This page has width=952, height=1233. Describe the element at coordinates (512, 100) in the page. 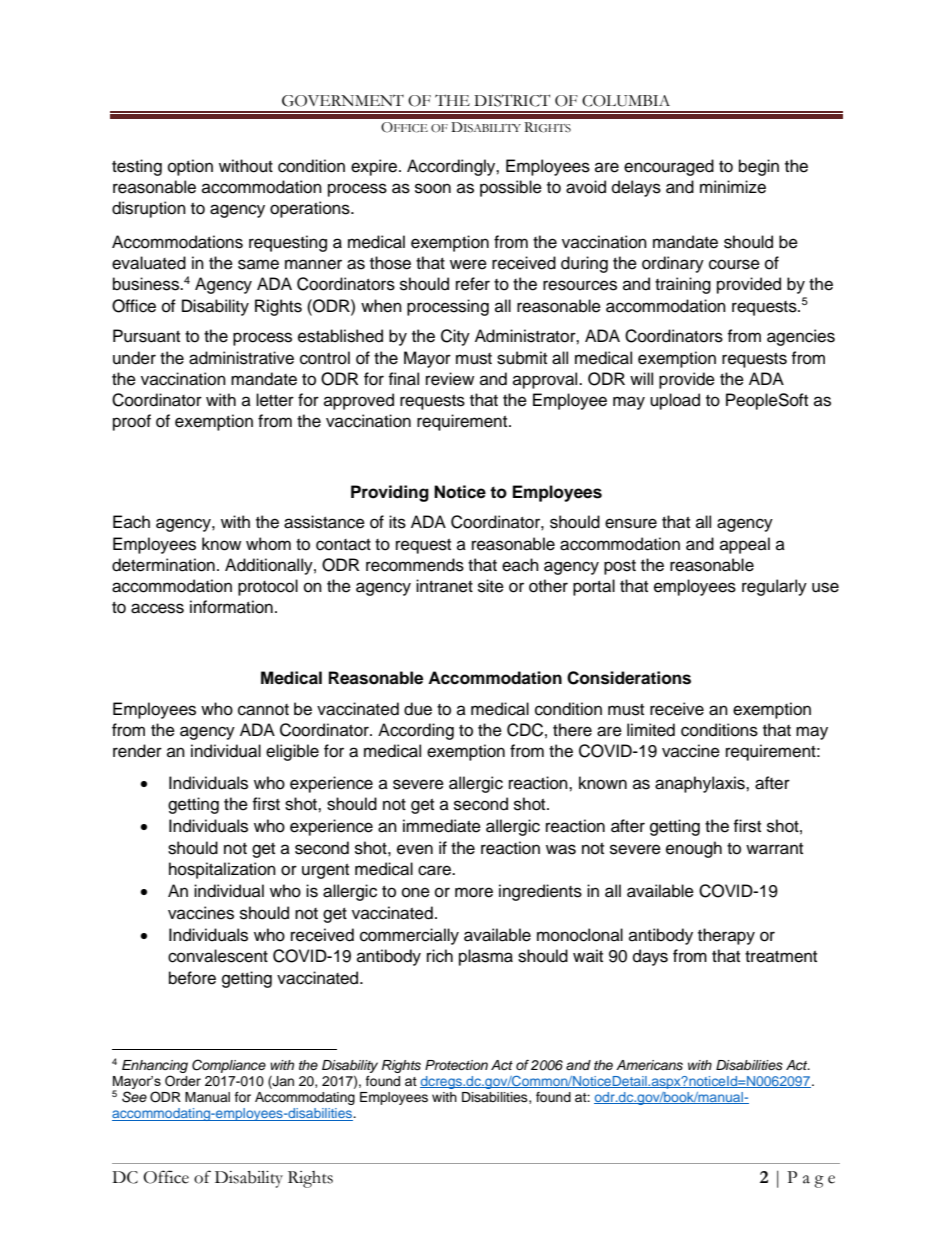

I see `DISTRICT` at that location.
